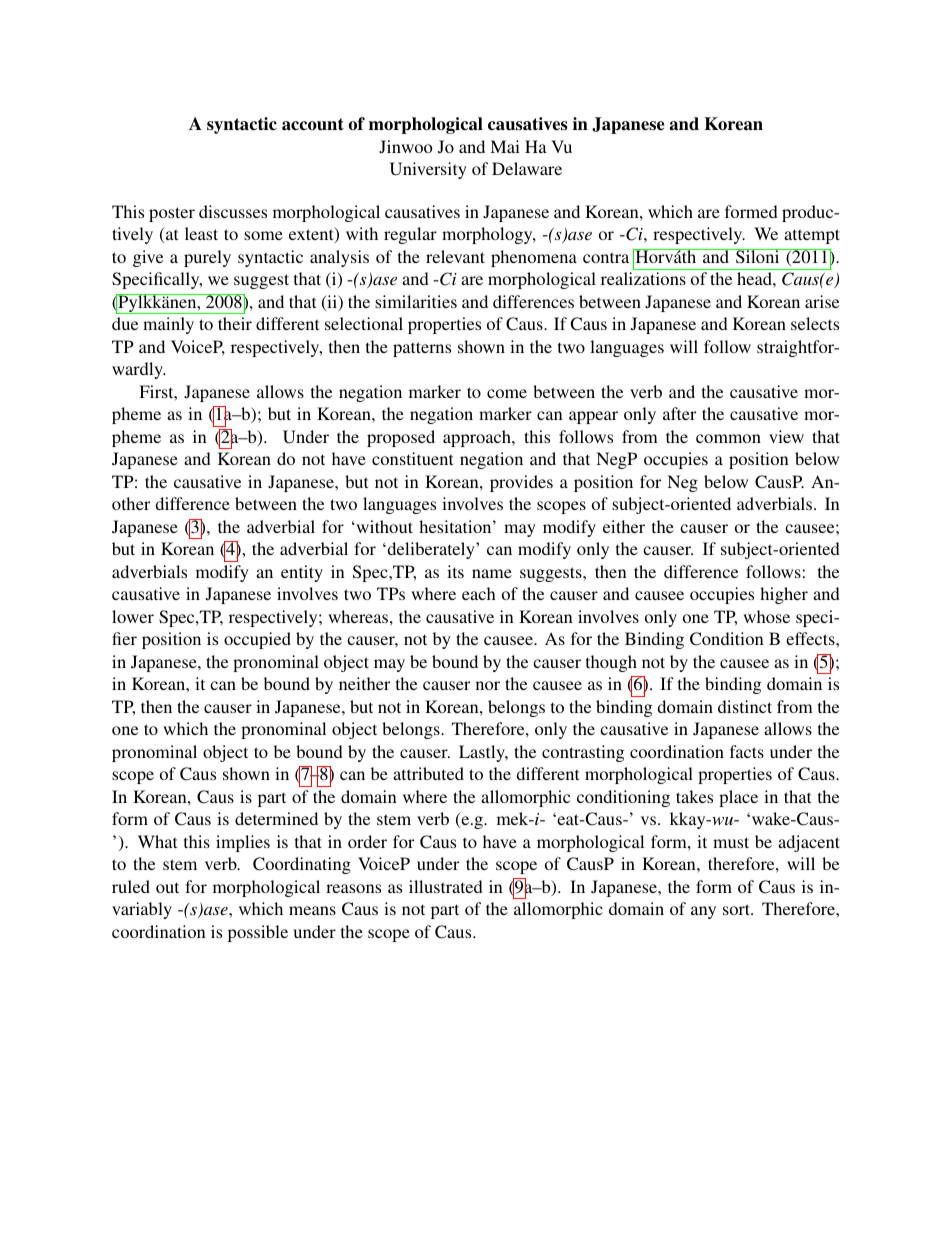 The width and height of the screenshot is (952, 1233). Describe the element at coordinates (728, 438) in the screenshot. I see `common` at that location.
